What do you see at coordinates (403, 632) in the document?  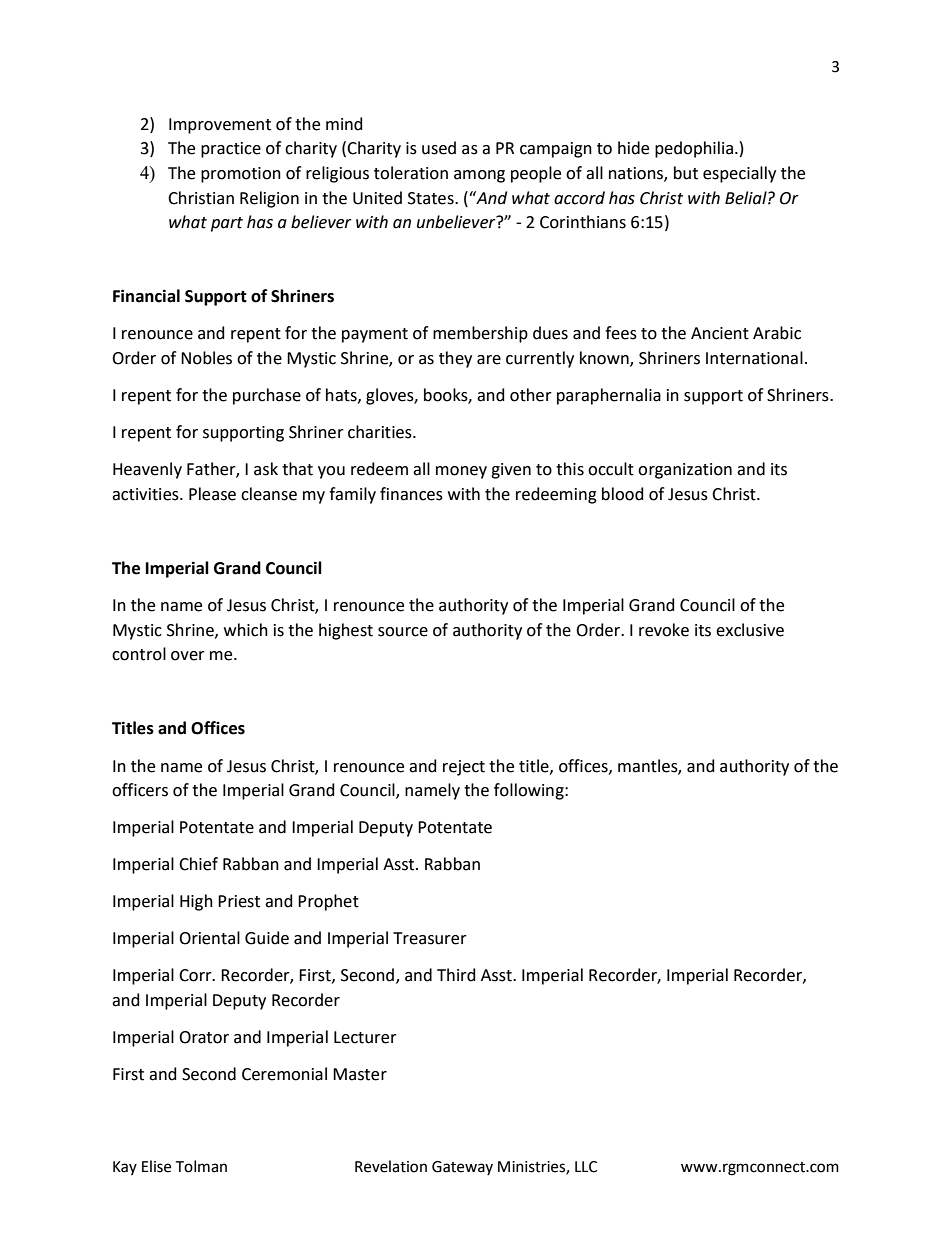 I see `source` at bounding box center [403, 632].
